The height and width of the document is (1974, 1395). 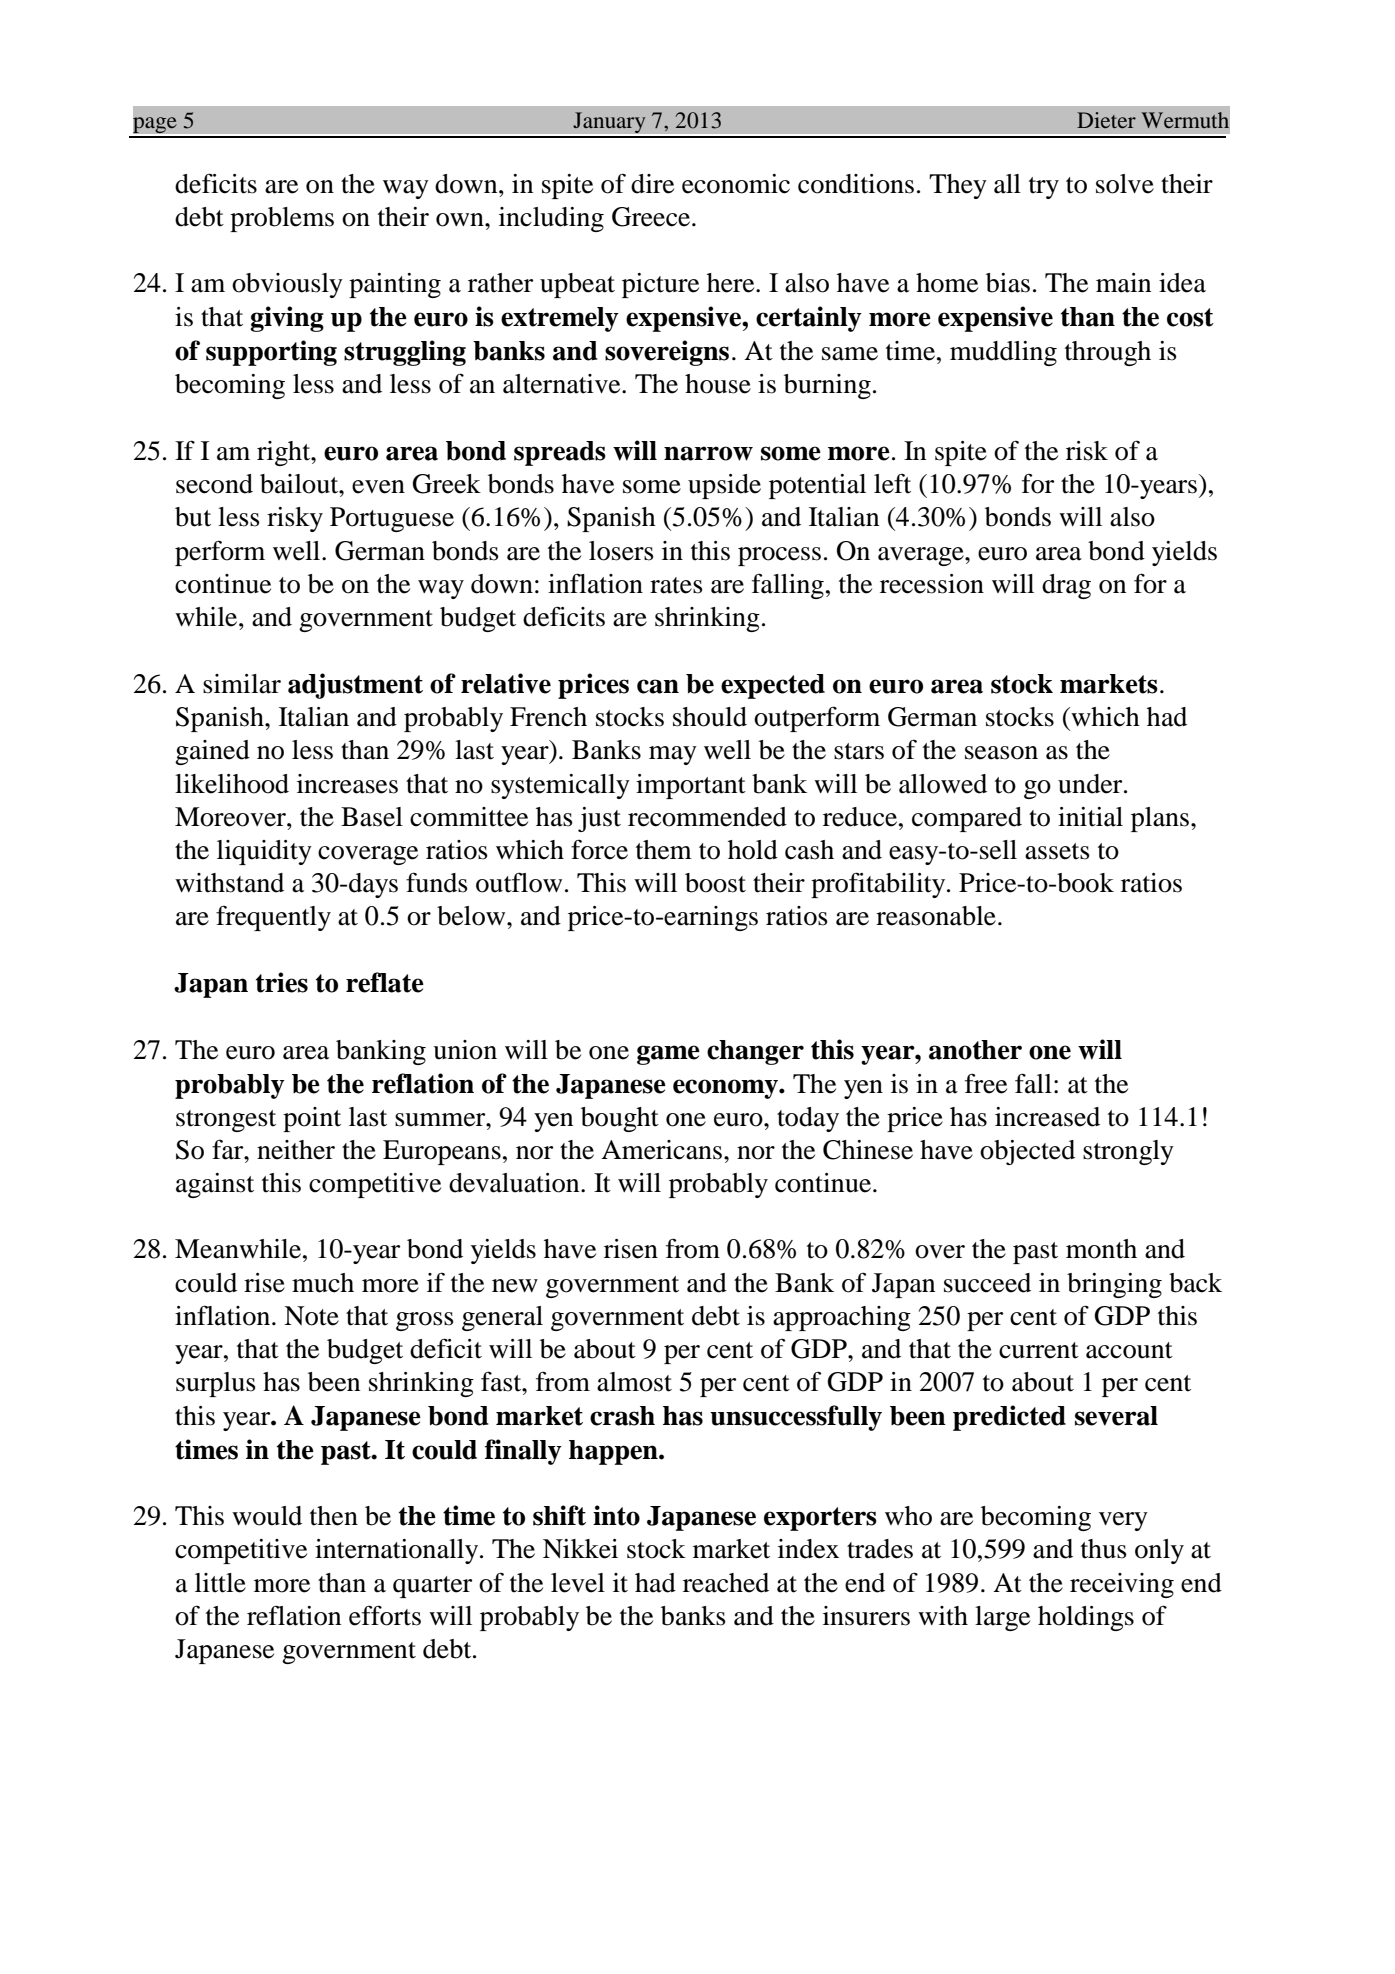 What do you see at coordinates (334, 1516) in the document?
I see `then` at bounding box center [334, 1516].
